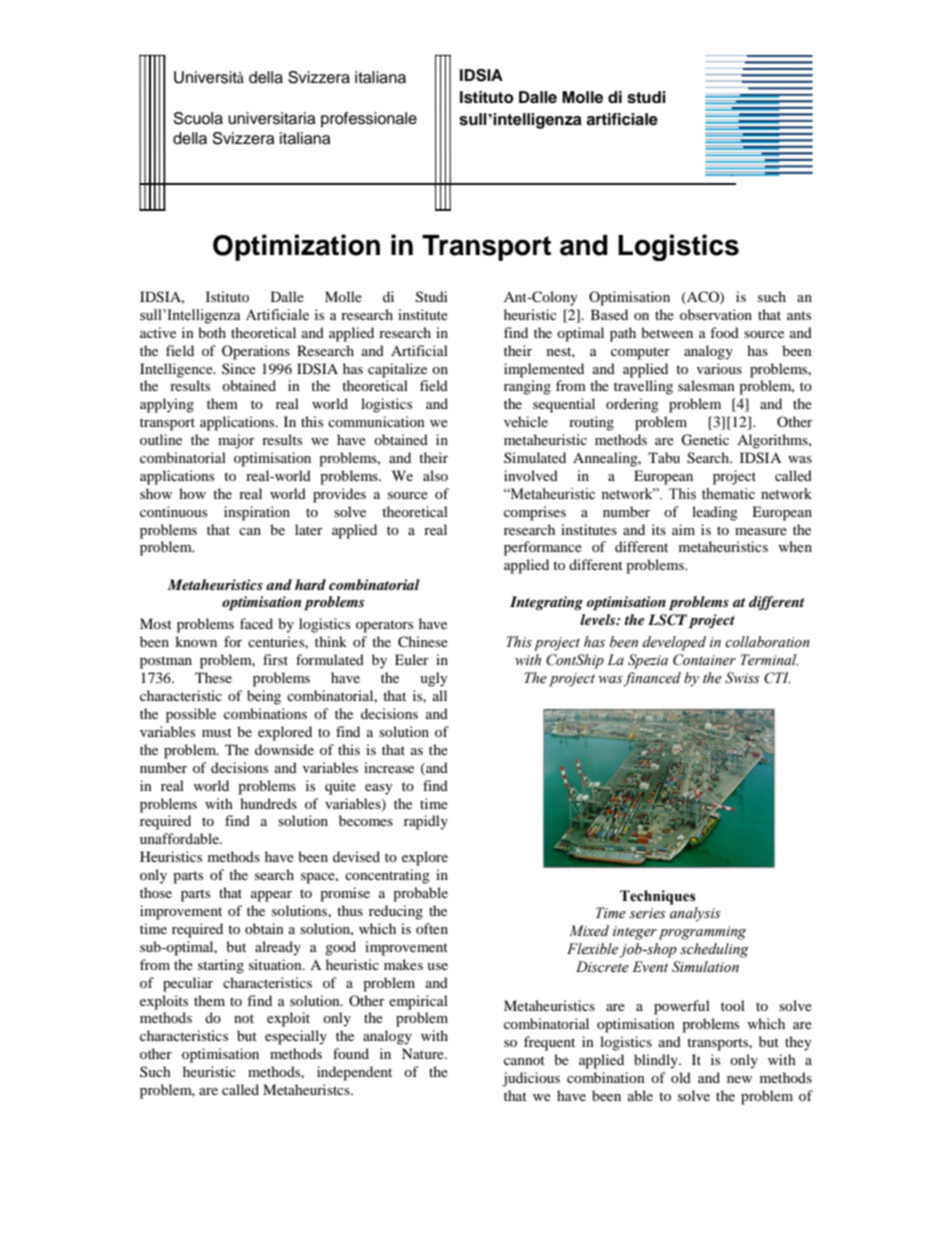  I want to click on Optimization, so click(296, 247).
